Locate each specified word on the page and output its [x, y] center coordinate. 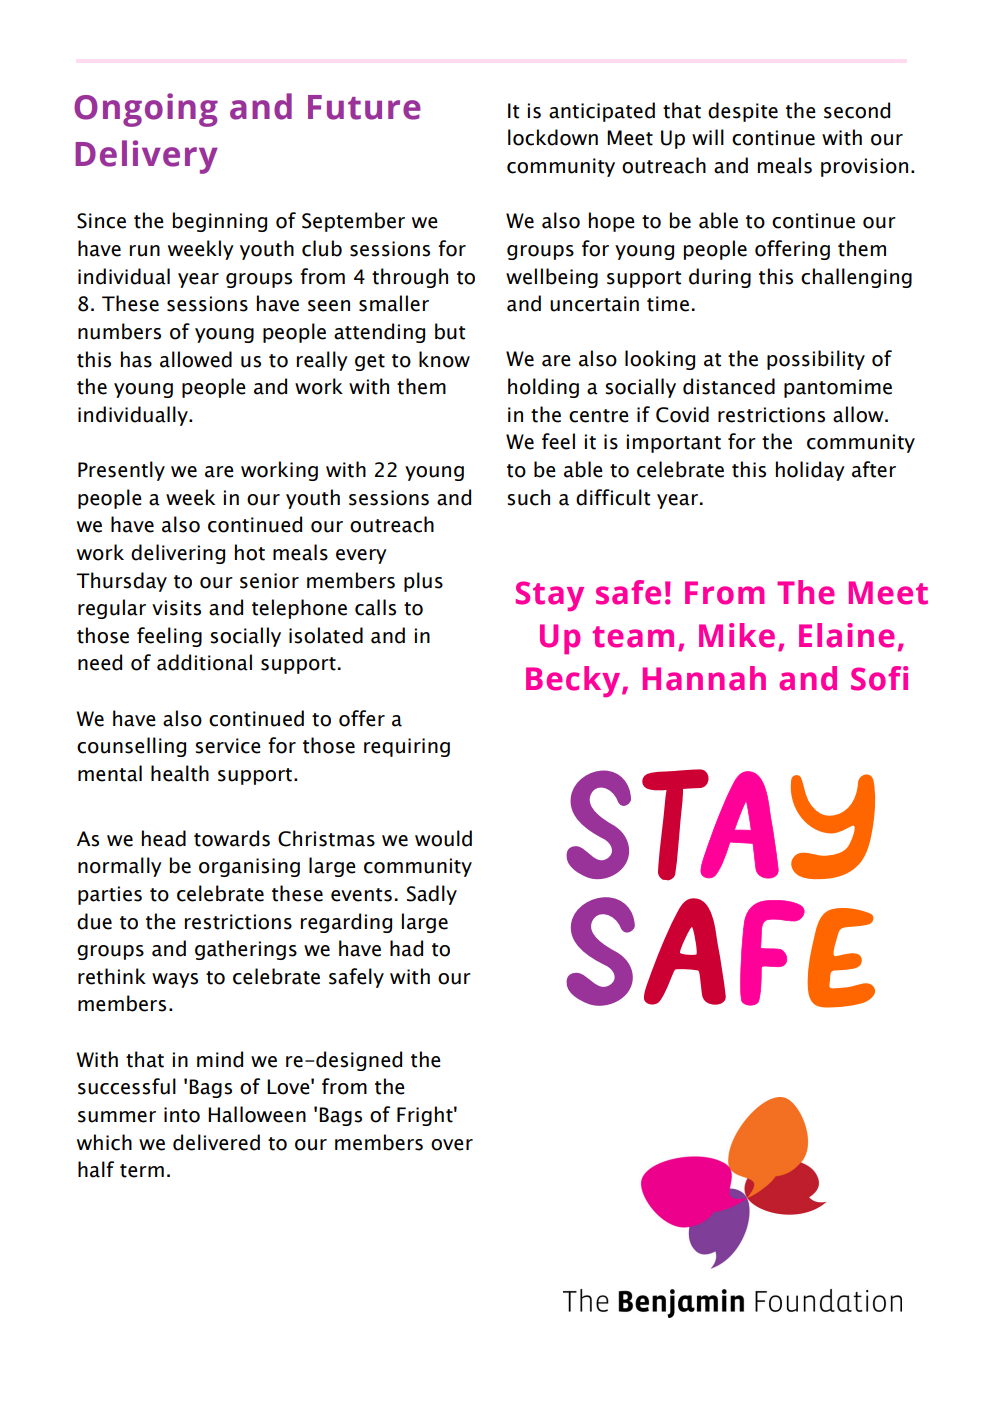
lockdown [553, 137]
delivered [216, 1142]
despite [743, 112]
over [452, 1145]
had [406, 948]
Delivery [146, 157]
